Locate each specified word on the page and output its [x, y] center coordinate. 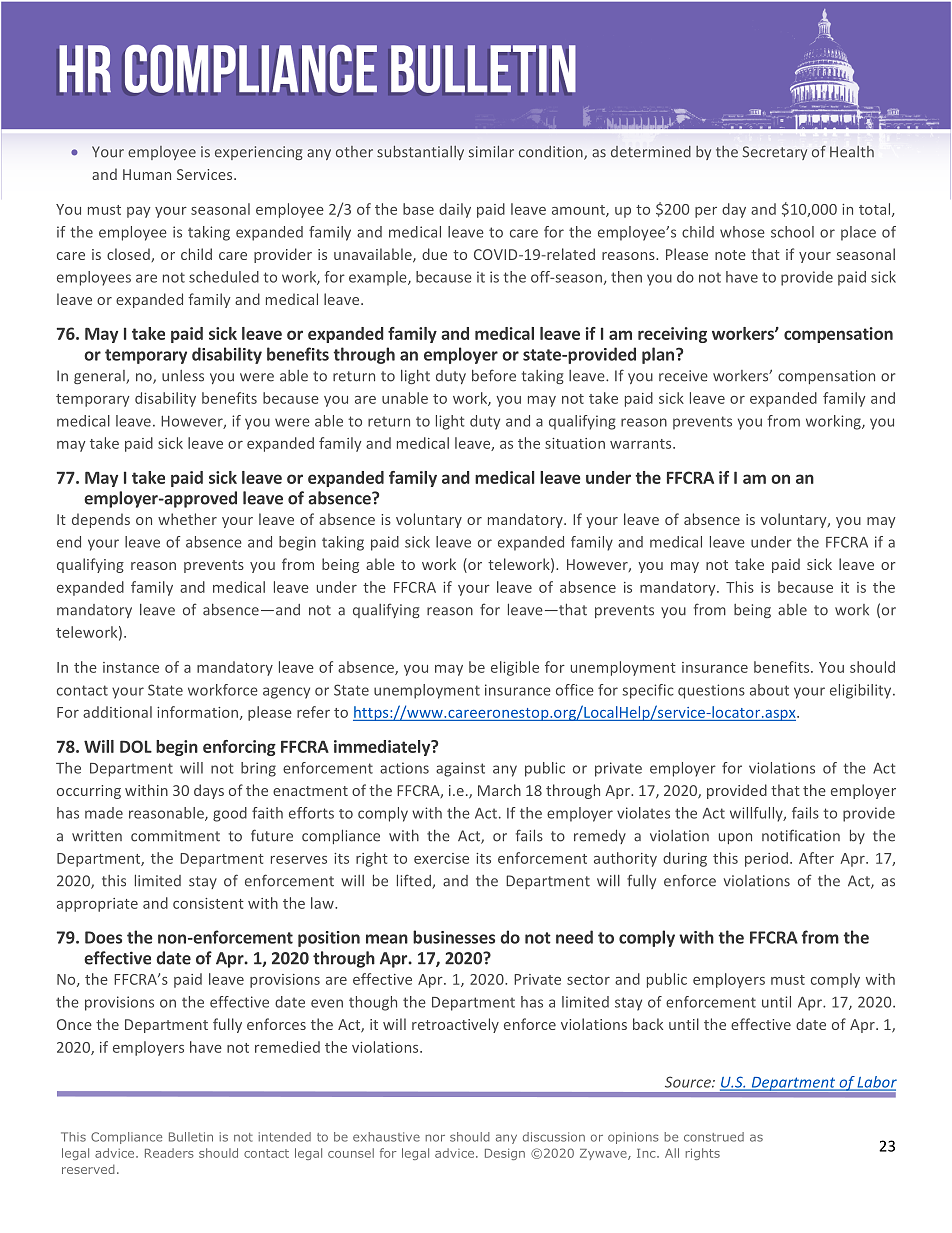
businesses [454, 937]
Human [147, 174]
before [494, 375]
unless [183, 376]
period [766, 859]
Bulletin [191, 1137]
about [769, 690]
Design [505, 1154]
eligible [515, 668]
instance [131, 667]
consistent [208, 903]
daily [455, 210]
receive [683, 376]
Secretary [775, 153]
